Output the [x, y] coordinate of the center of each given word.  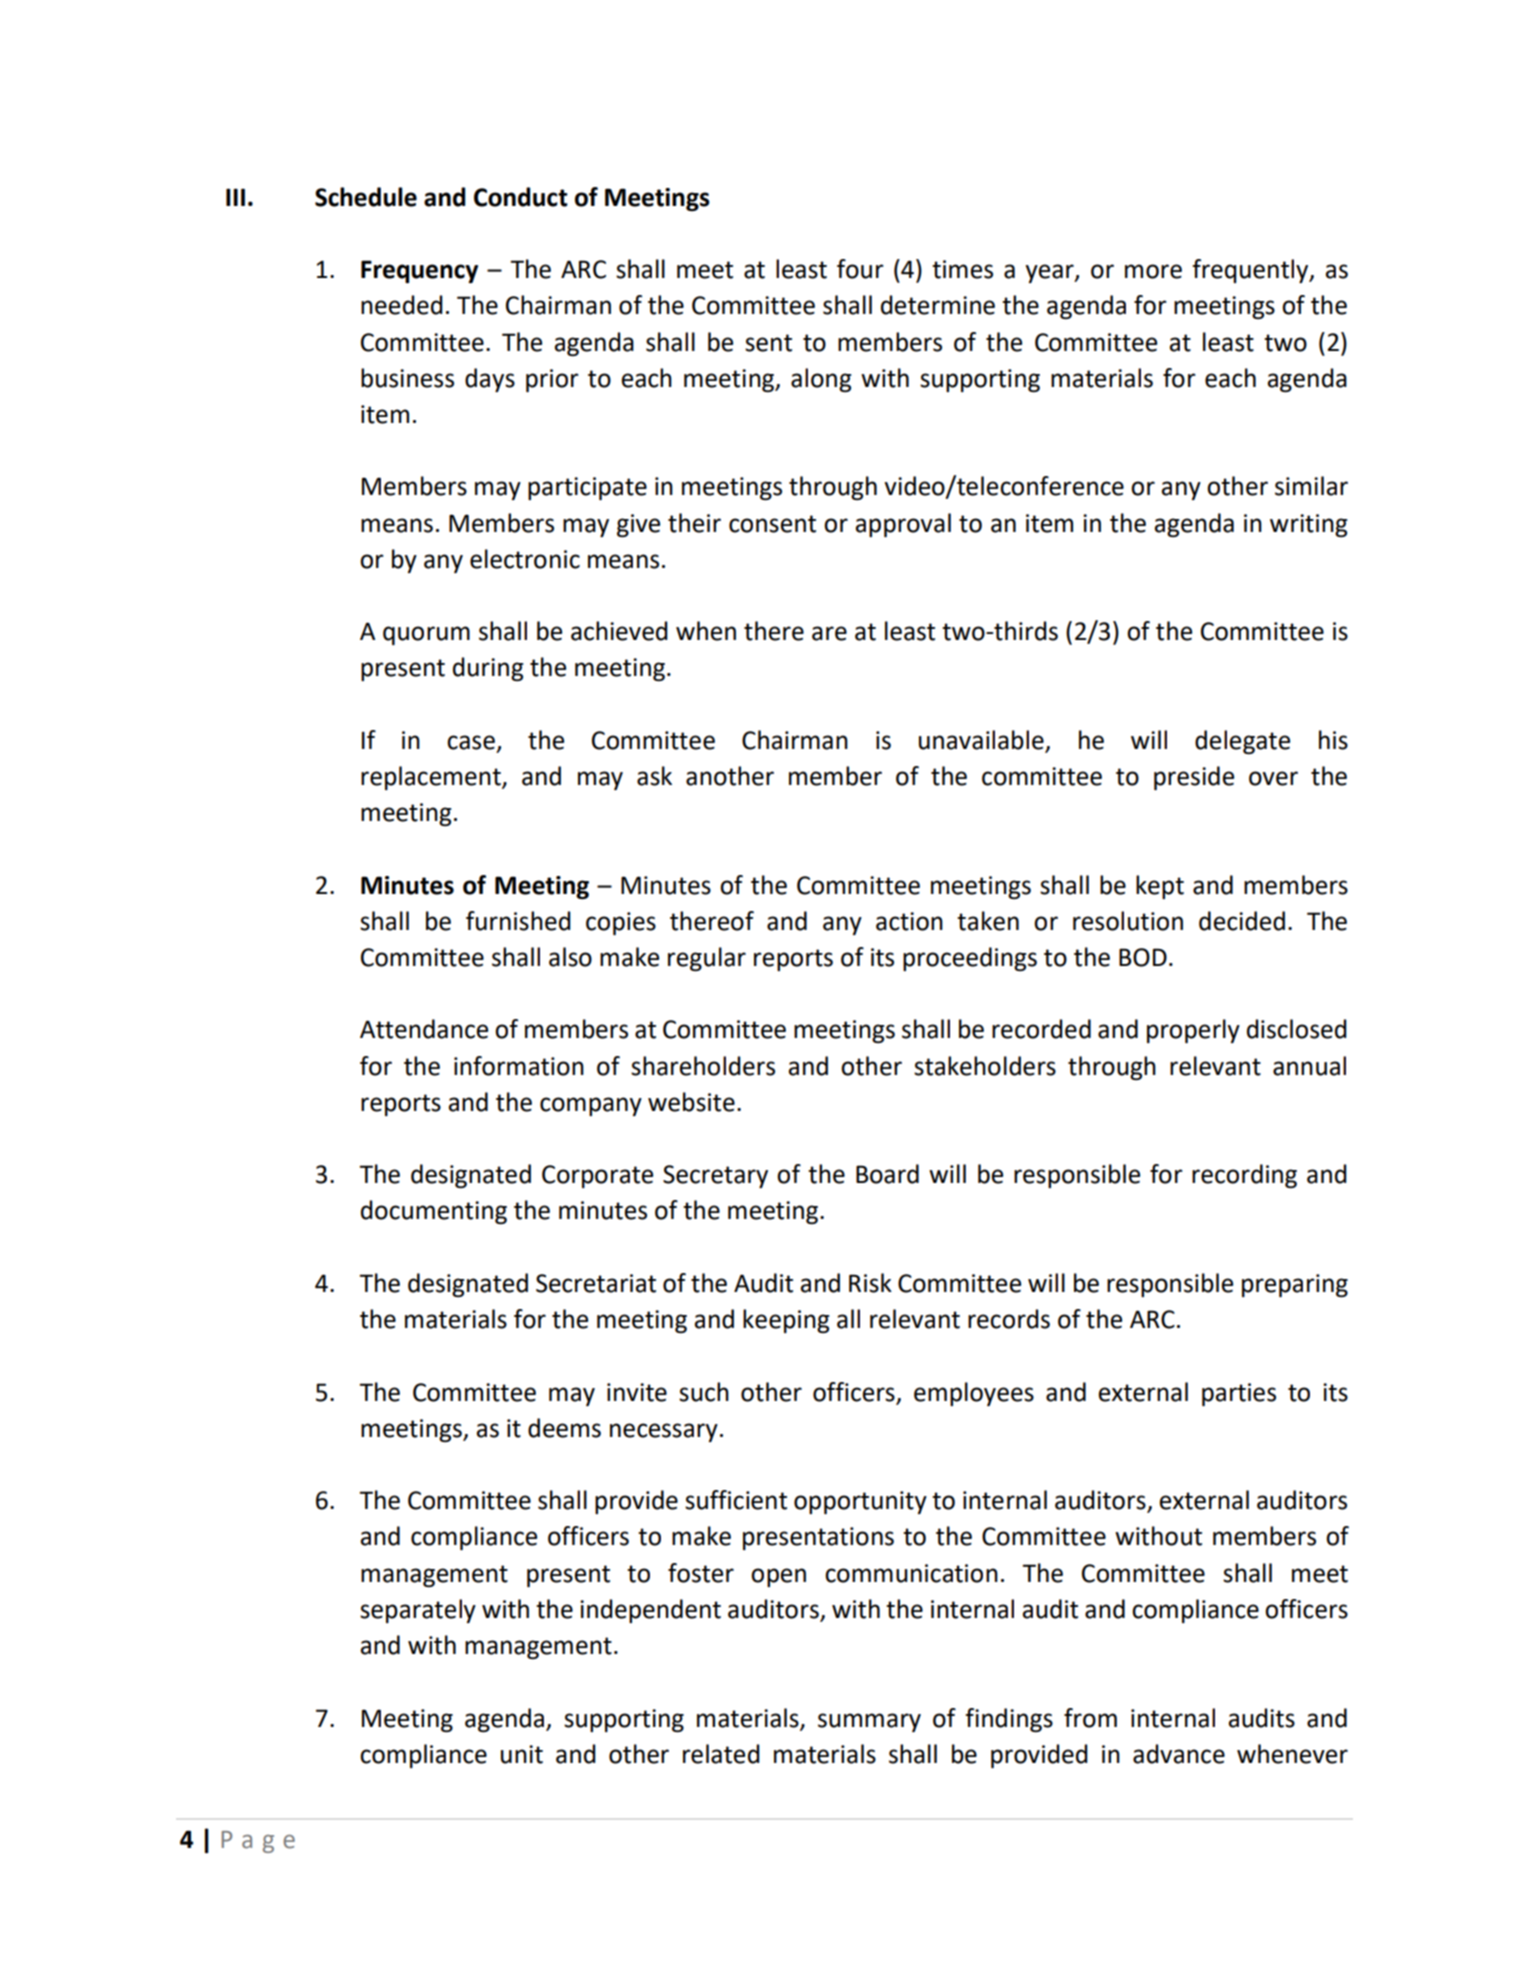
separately [418, 1611]
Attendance [424, 1029]
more [1153, 271]
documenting [434, 1212]
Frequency [419, 271]
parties [1239, 1394]
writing [1308, 525]
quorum [426, 635]
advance [1179, 1754]
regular [707, 959]
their [694, 523]
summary [869, 1722]
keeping [786, 1321]
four [860, 269]
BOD [1143, 957]
